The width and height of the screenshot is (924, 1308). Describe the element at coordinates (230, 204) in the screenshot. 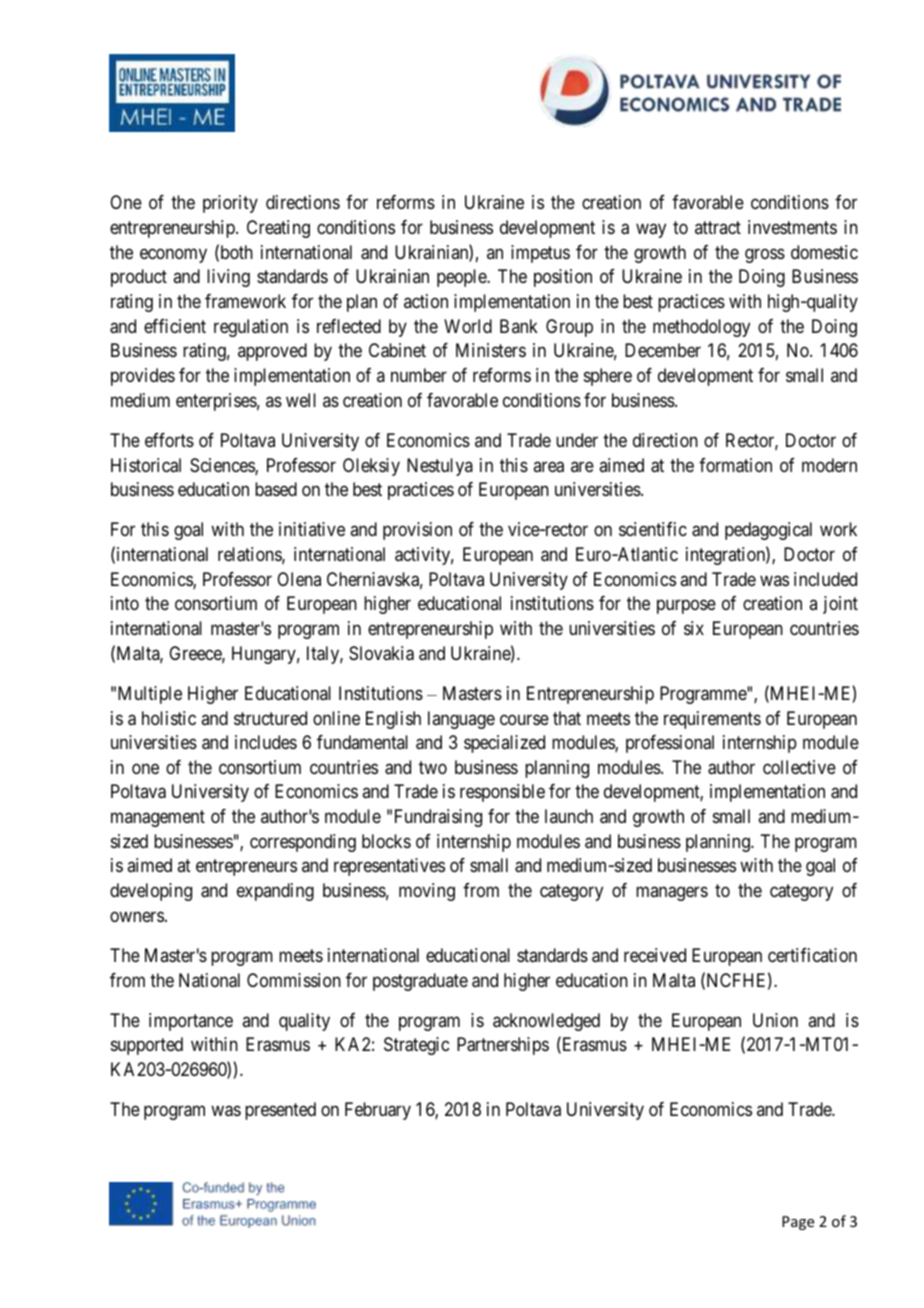

I see `priority` at that location.
